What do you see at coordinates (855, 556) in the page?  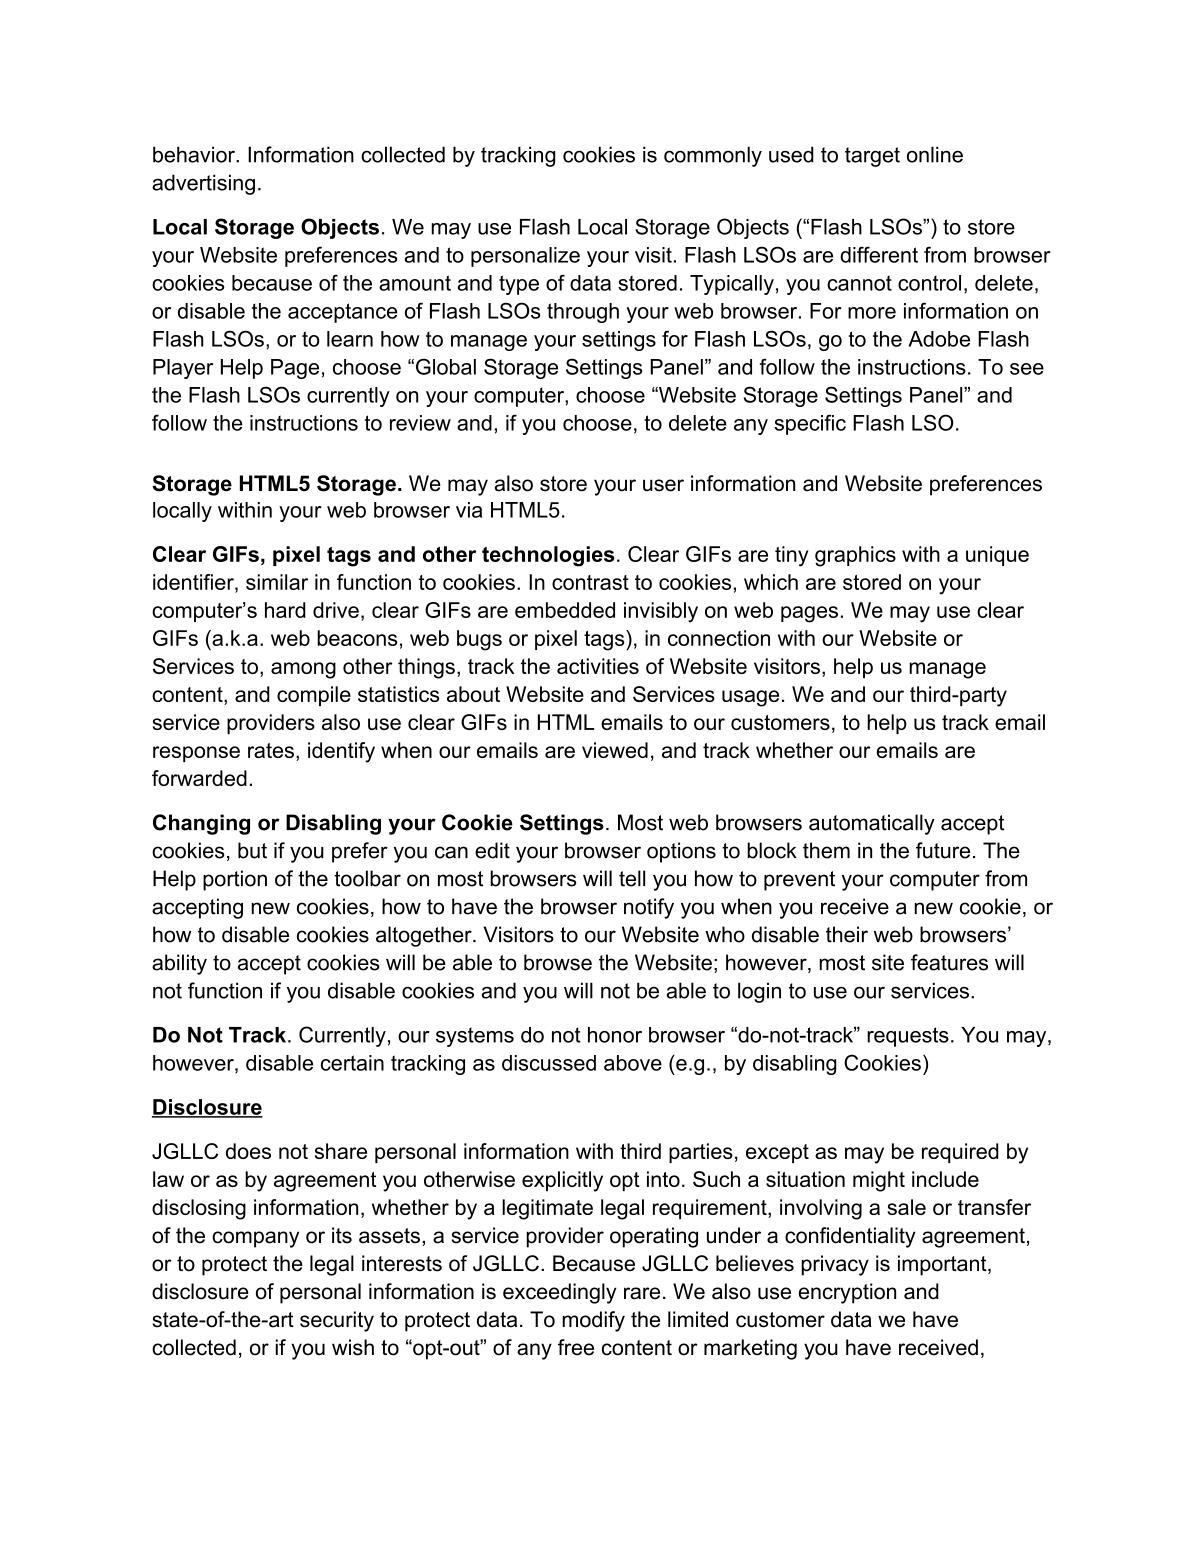 I see `graphics` at bounding box center [855, 556].
